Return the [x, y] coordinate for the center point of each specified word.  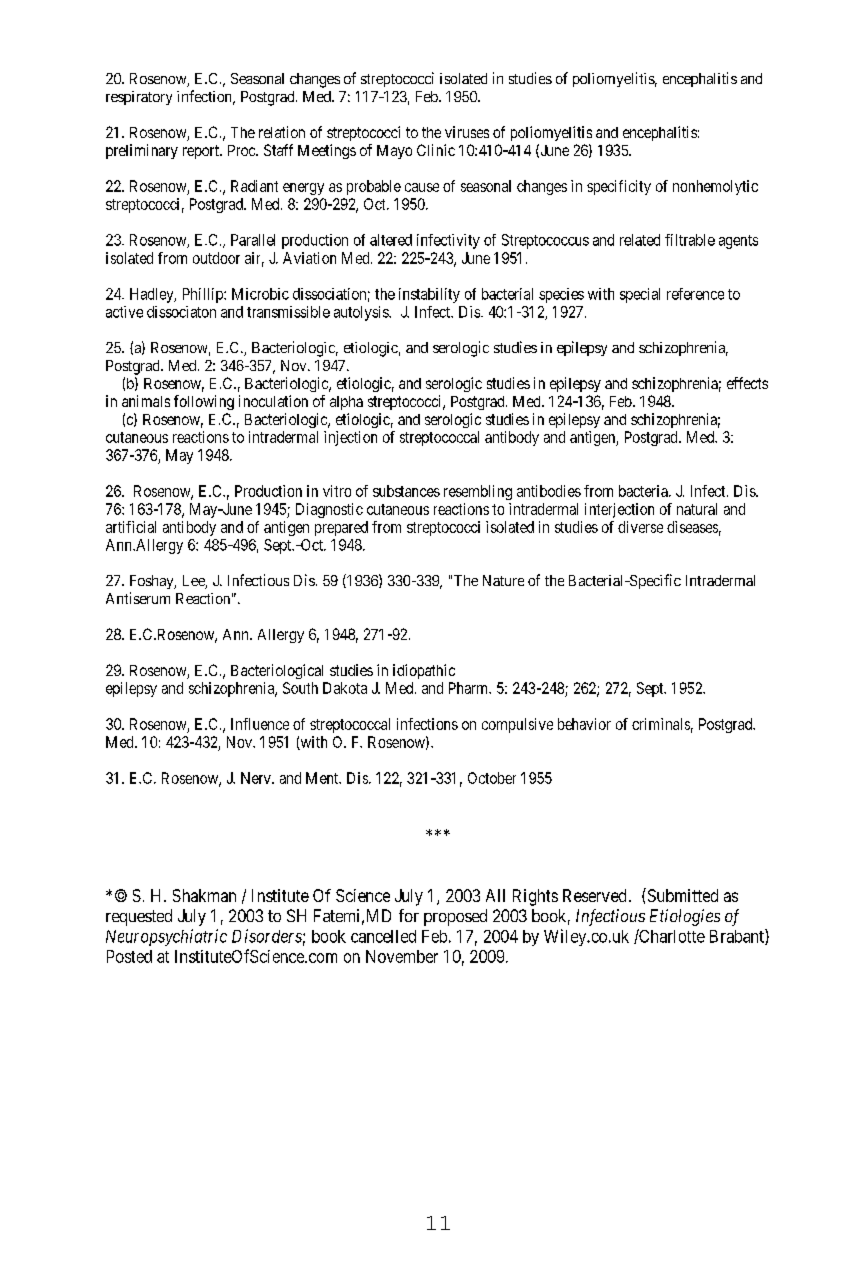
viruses [467, 132]
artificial [131, 527]
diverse [640, 527]
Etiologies [685, 917]
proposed [455, 917]
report [202, 152]
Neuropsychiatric [166, 937]
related [640, 240]
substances [406, 491]
